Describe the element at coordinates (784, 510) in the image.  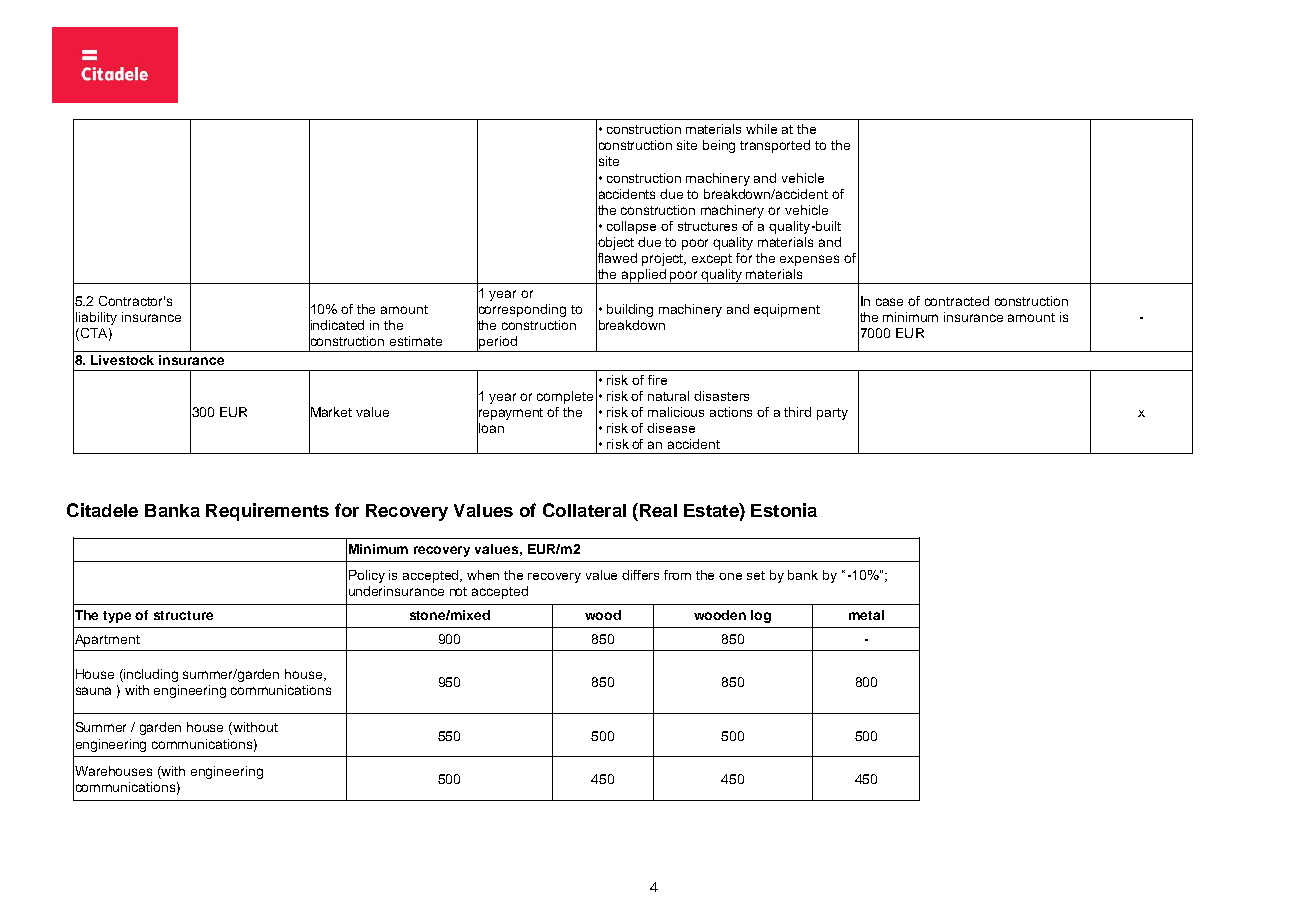
I see `Estonia` at that location.
